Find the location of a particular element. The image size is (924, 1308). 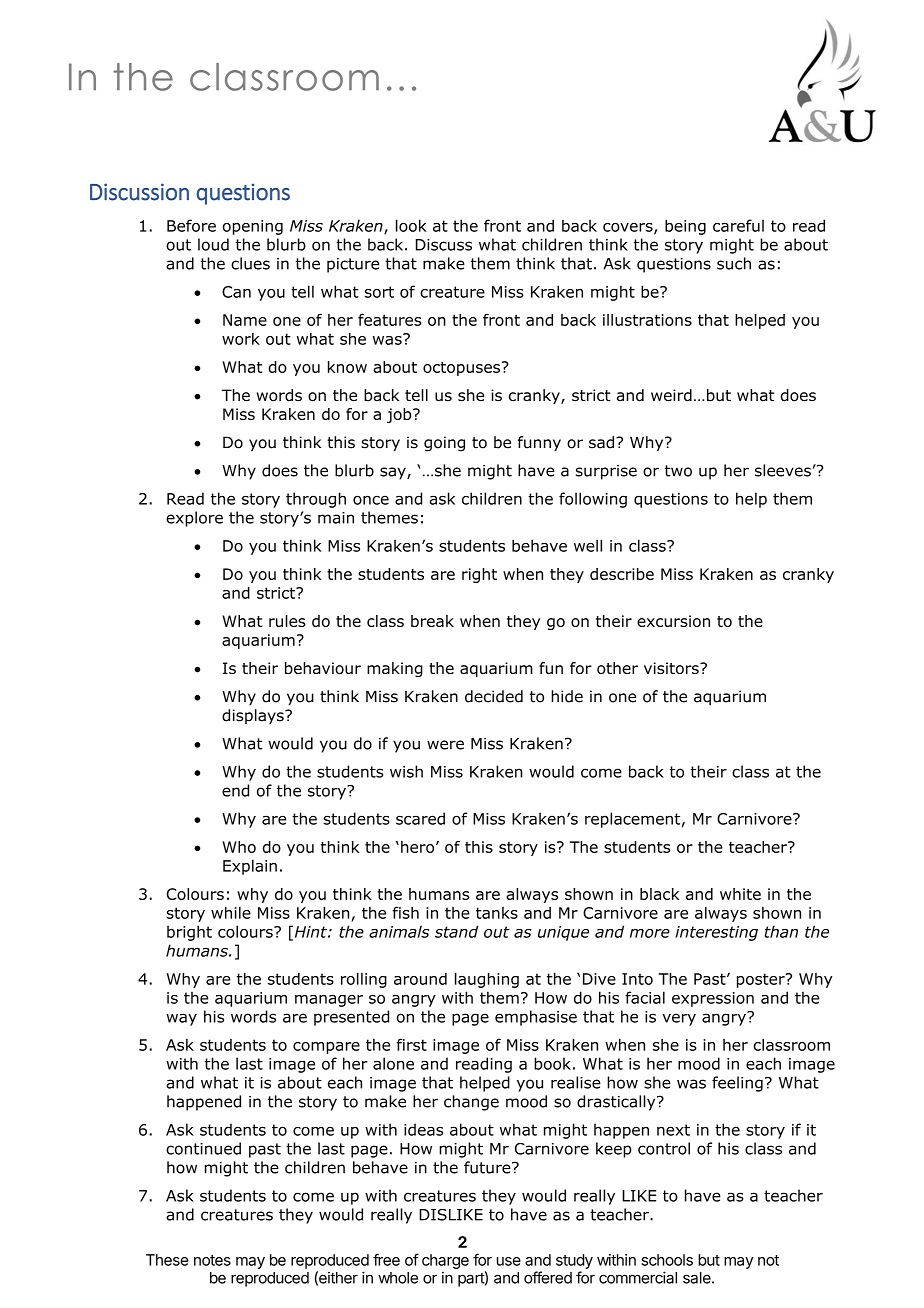

notes is located at coordinates (212, 1260).
